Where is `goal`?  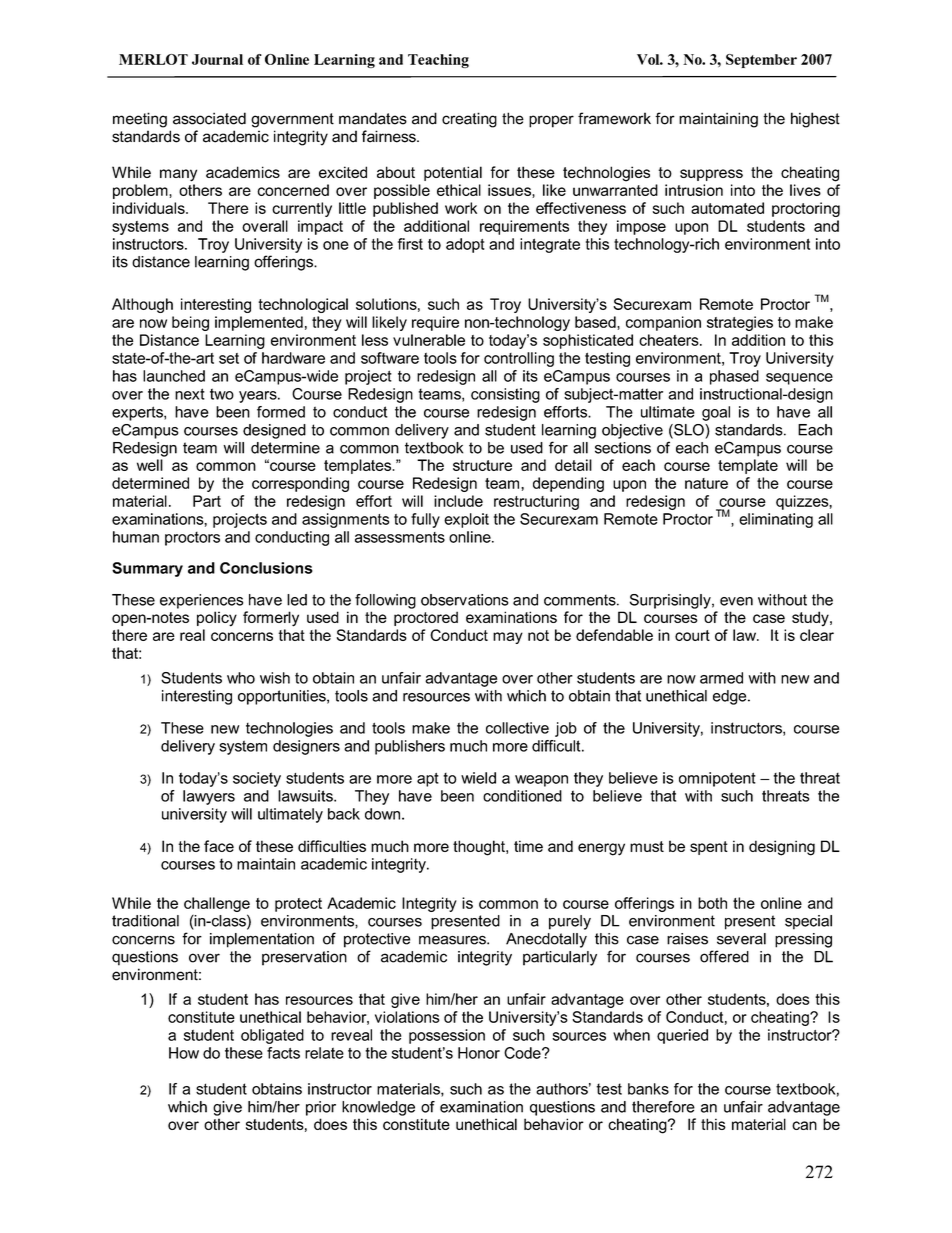
goal is located at coordinates (716, 413).
